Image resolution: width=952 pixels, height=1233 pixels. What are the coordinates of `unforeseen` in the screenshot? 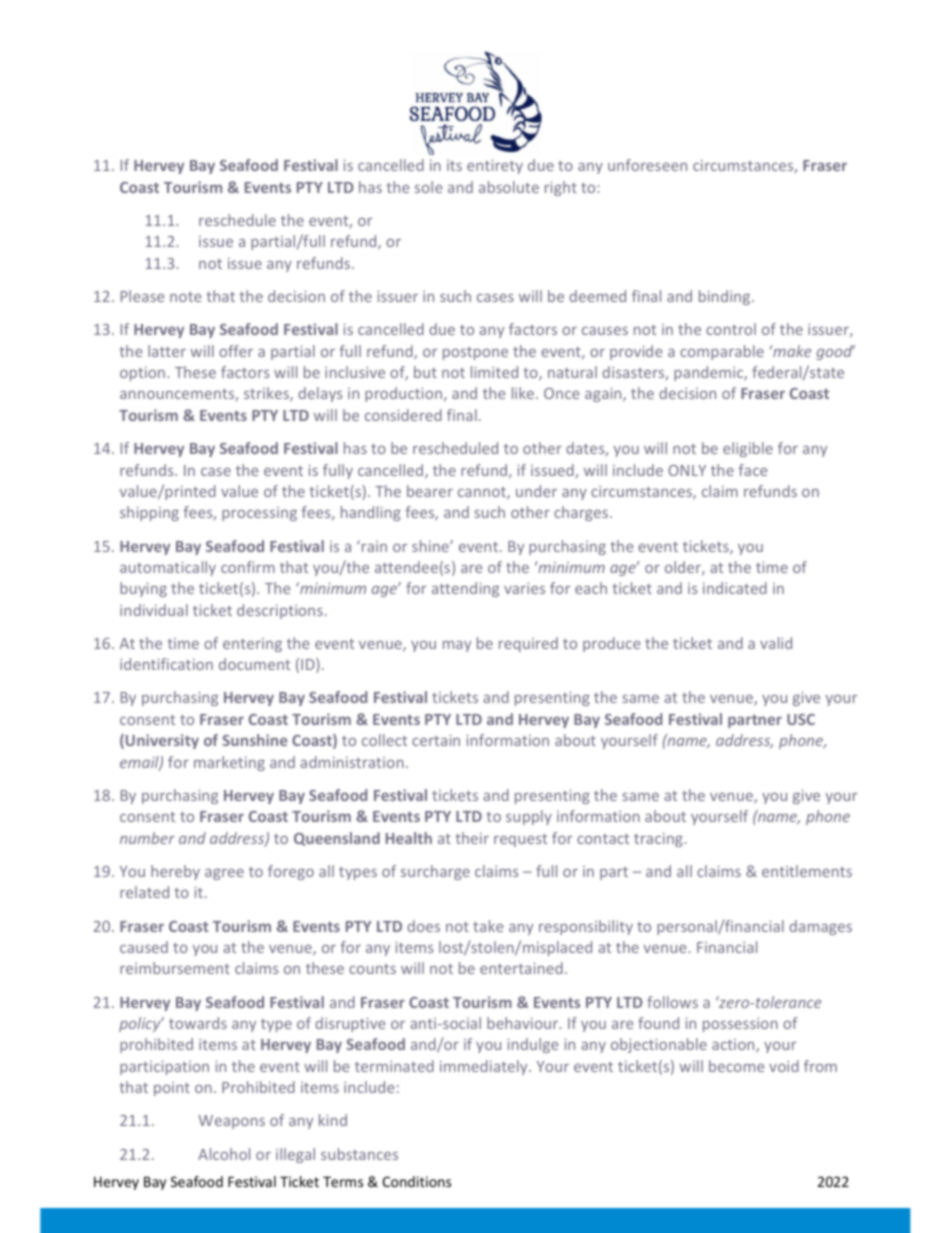 It's located at (647, 165).
